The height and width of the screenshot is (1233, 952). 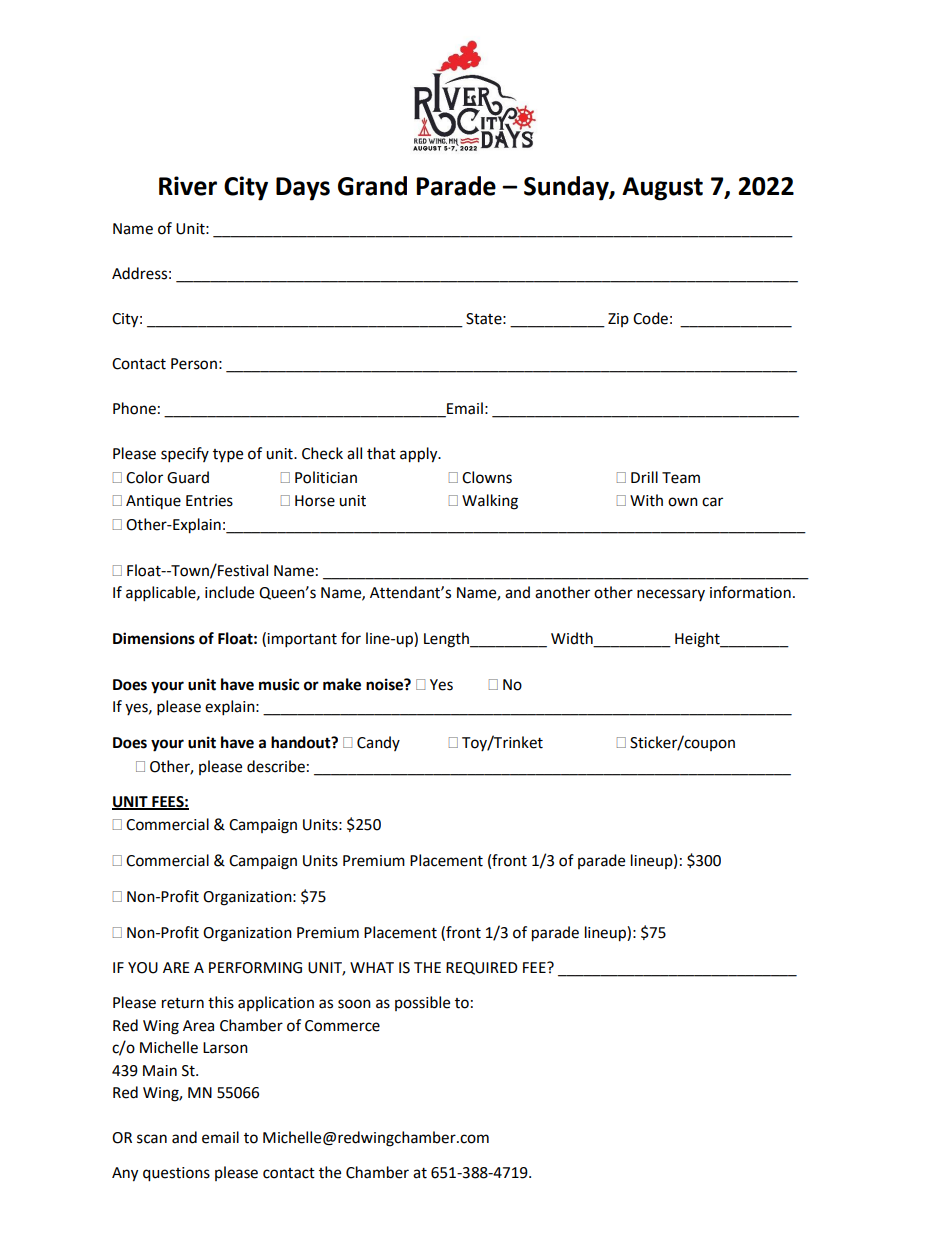 I want to click on River, so click(x=188, y=186).
